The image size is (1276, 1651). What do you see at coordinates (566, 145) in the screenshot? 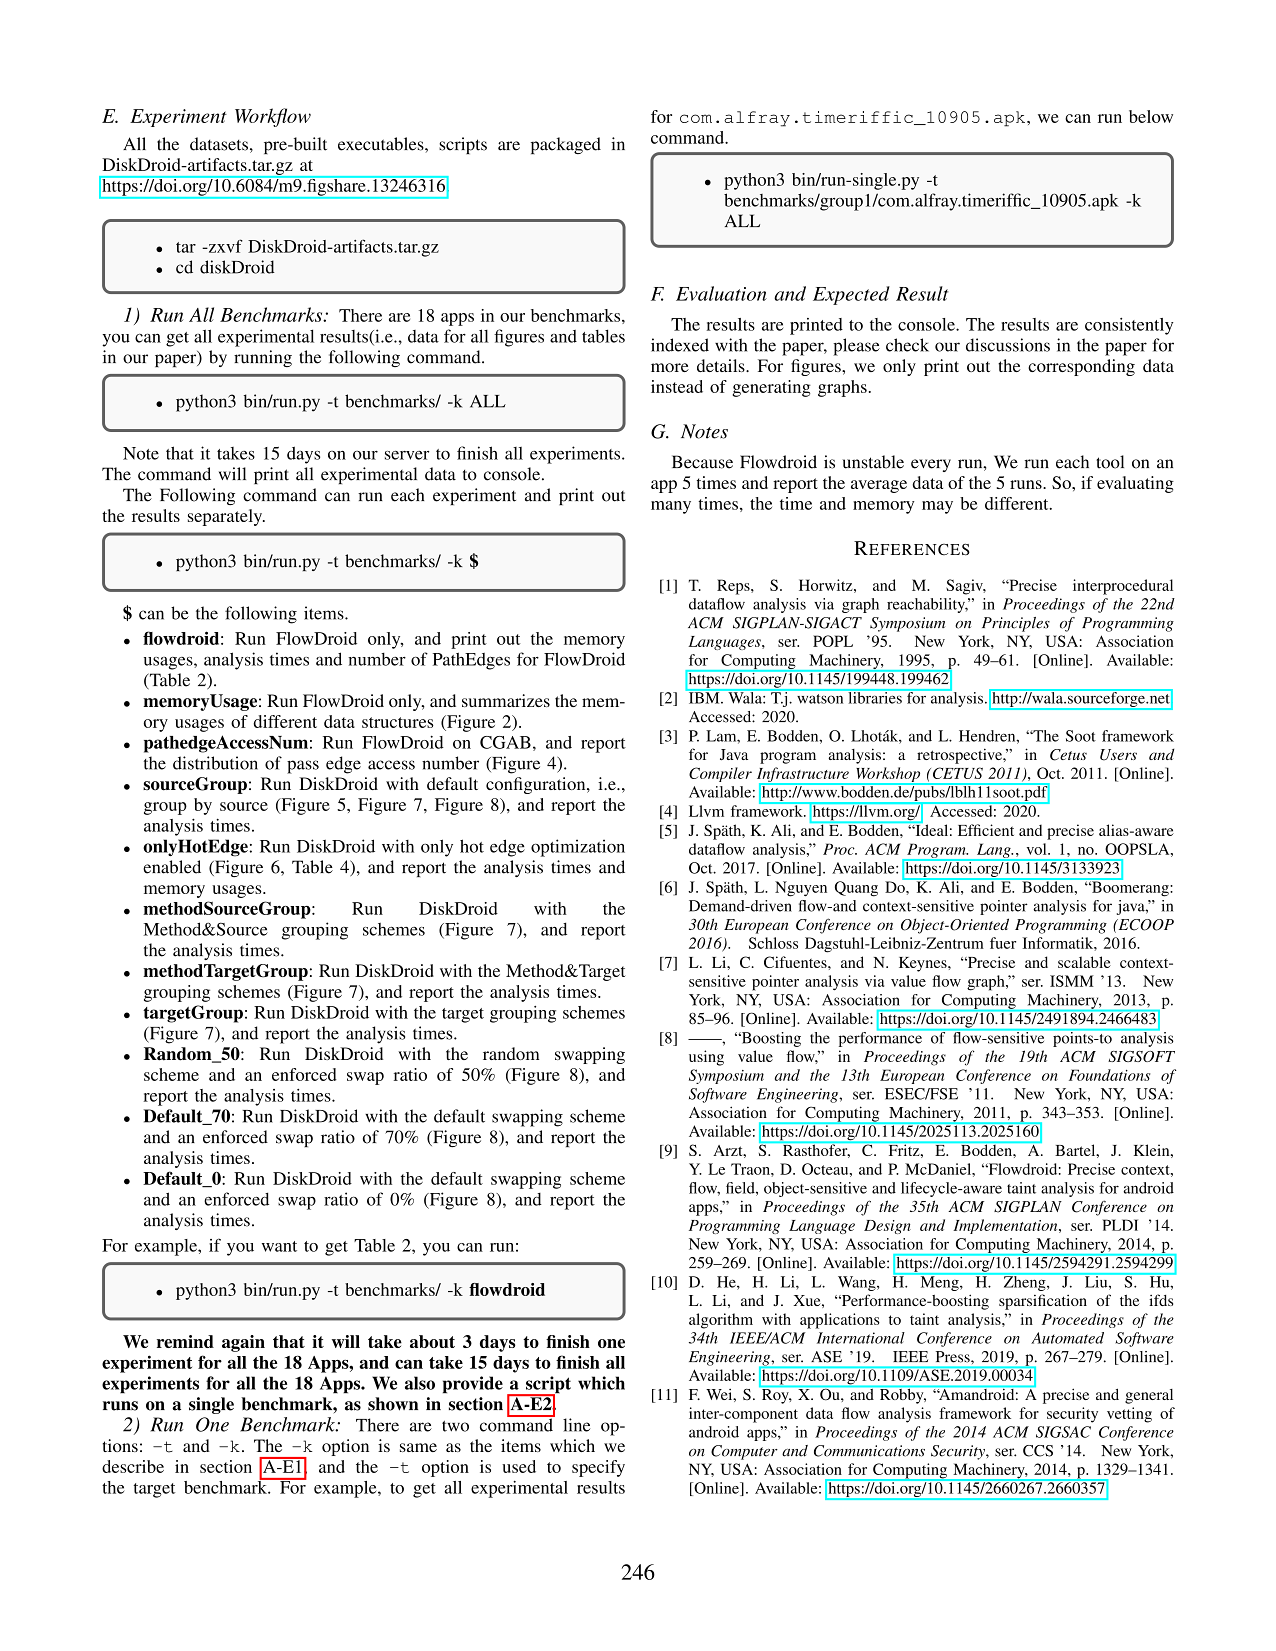
I see `packaged` at bounding box center [566, 145].
